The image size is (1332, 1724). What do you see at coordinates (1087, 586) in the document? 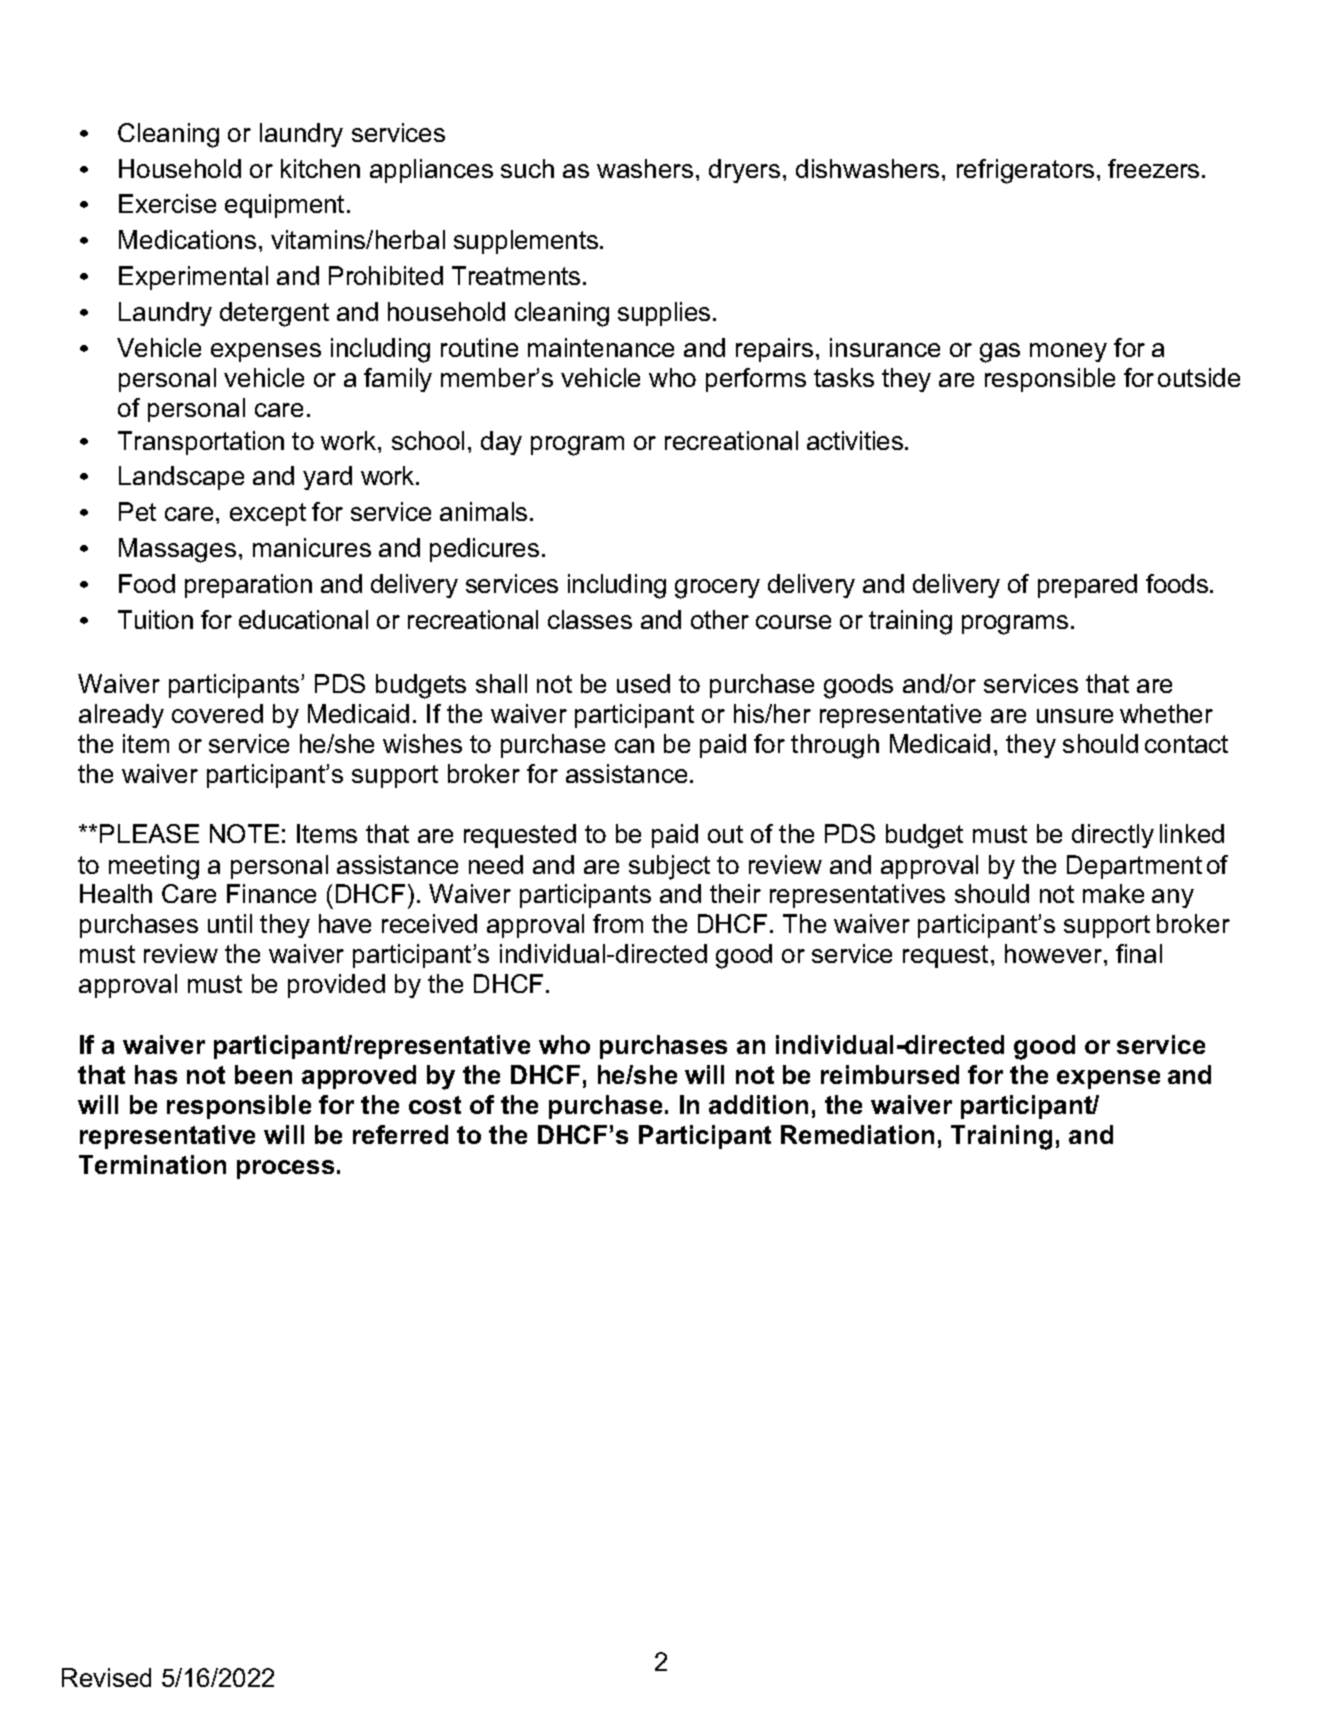
I see `prepared` at bounding box center [1087, 586].
